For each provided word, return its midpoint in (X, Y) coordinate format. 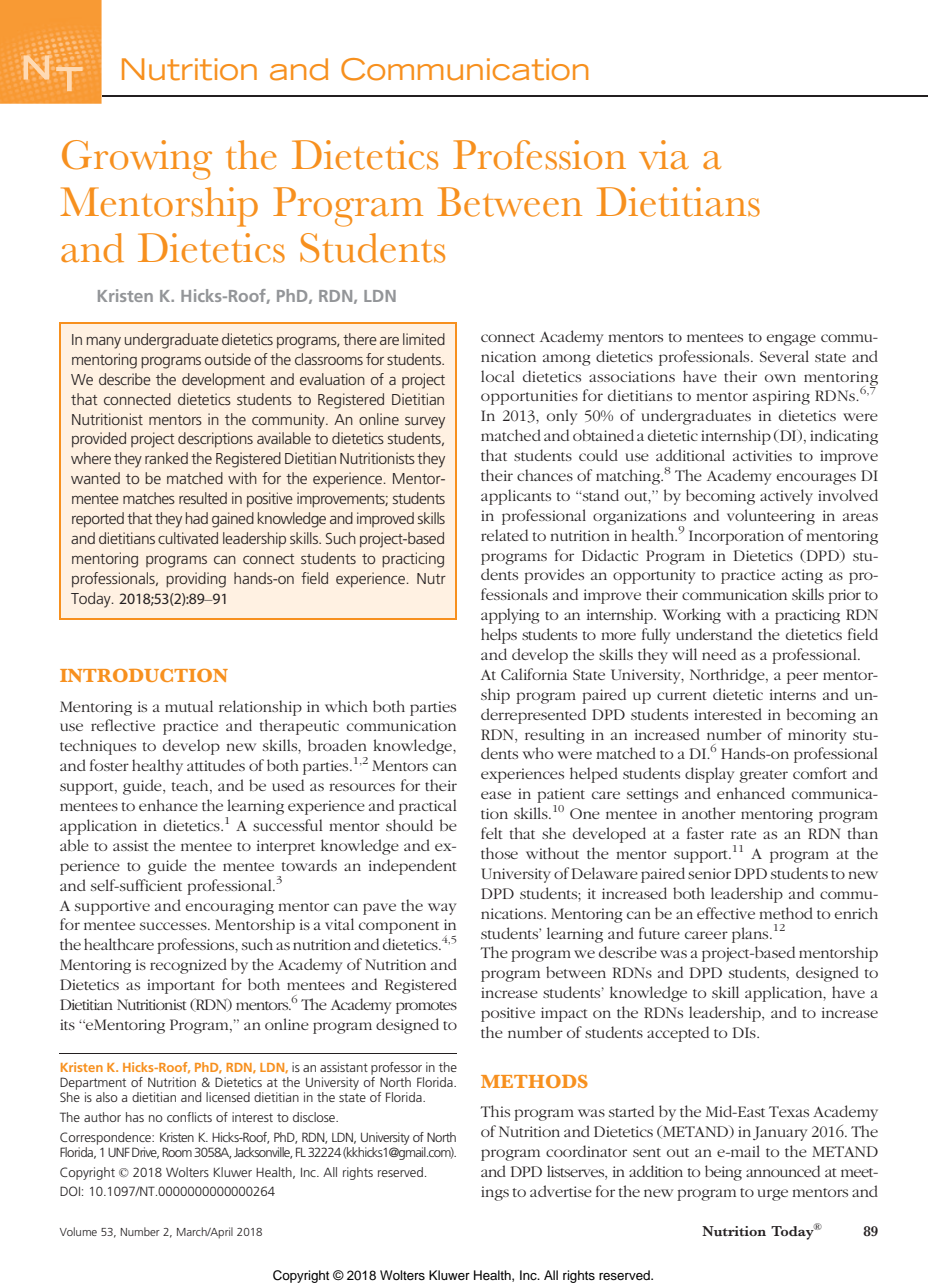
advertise (561, 1191)
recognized (188, 966)
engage (791, 340)
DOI (70, 1191)
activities (762, 455)
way (442, 909)
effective (726, 913)
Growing (137, 160)
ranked (166, 458)
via (664, 155)
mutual (189, 706)
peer (802, 678)
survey (425, 423)
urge (772, 1195)
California (534, 674)
